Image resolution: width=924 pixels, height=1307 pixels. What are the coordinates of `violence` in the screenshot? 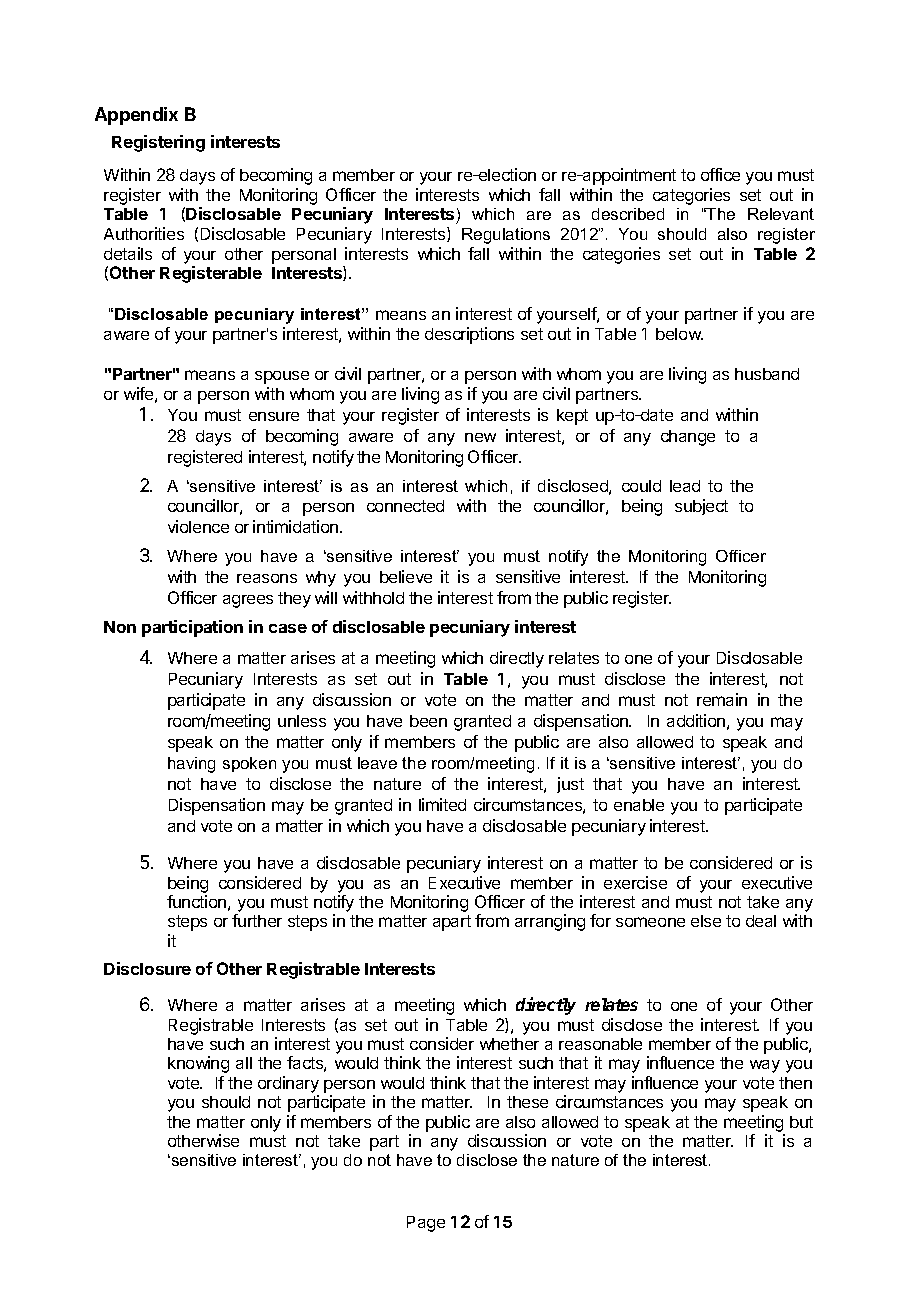 It's located at (198, 526).
